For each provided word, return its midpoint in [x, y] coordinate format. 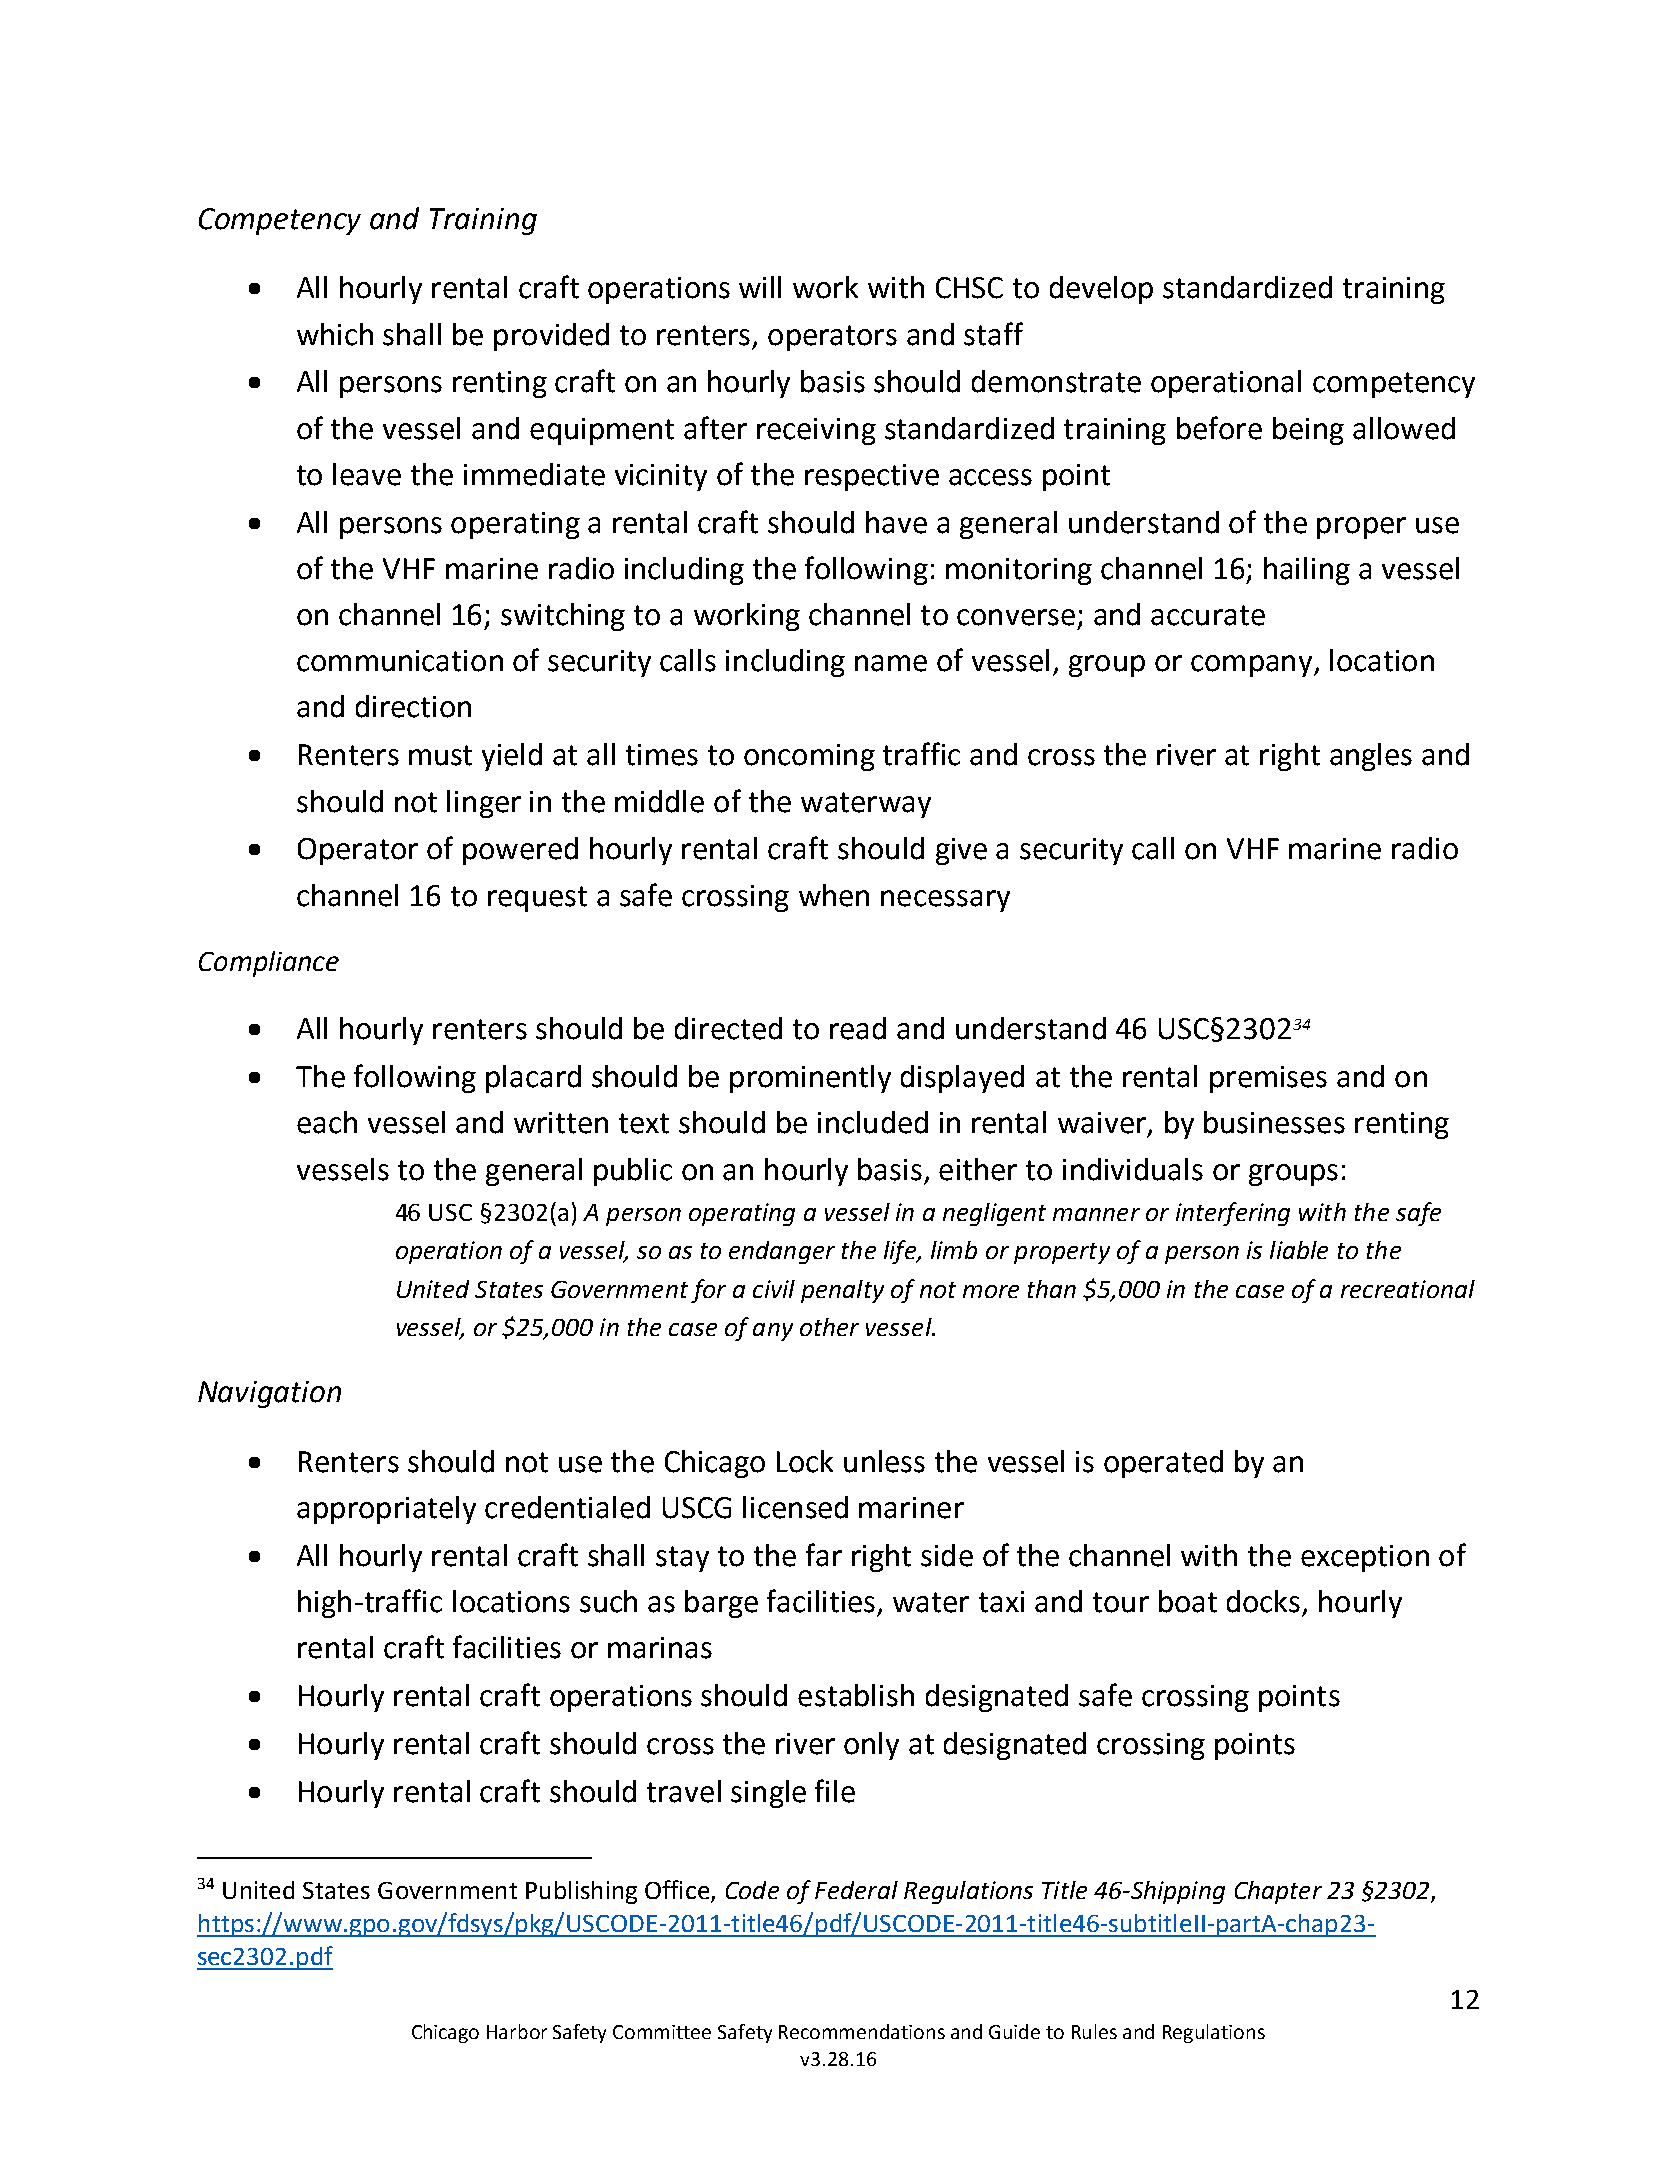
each [327, 1122]
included [873, 1122]
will [760, 287]
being [1308, 431]
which [335, 334]
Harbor [517, 2031]
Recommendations [862, 2031]
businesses [1274, 1122]
